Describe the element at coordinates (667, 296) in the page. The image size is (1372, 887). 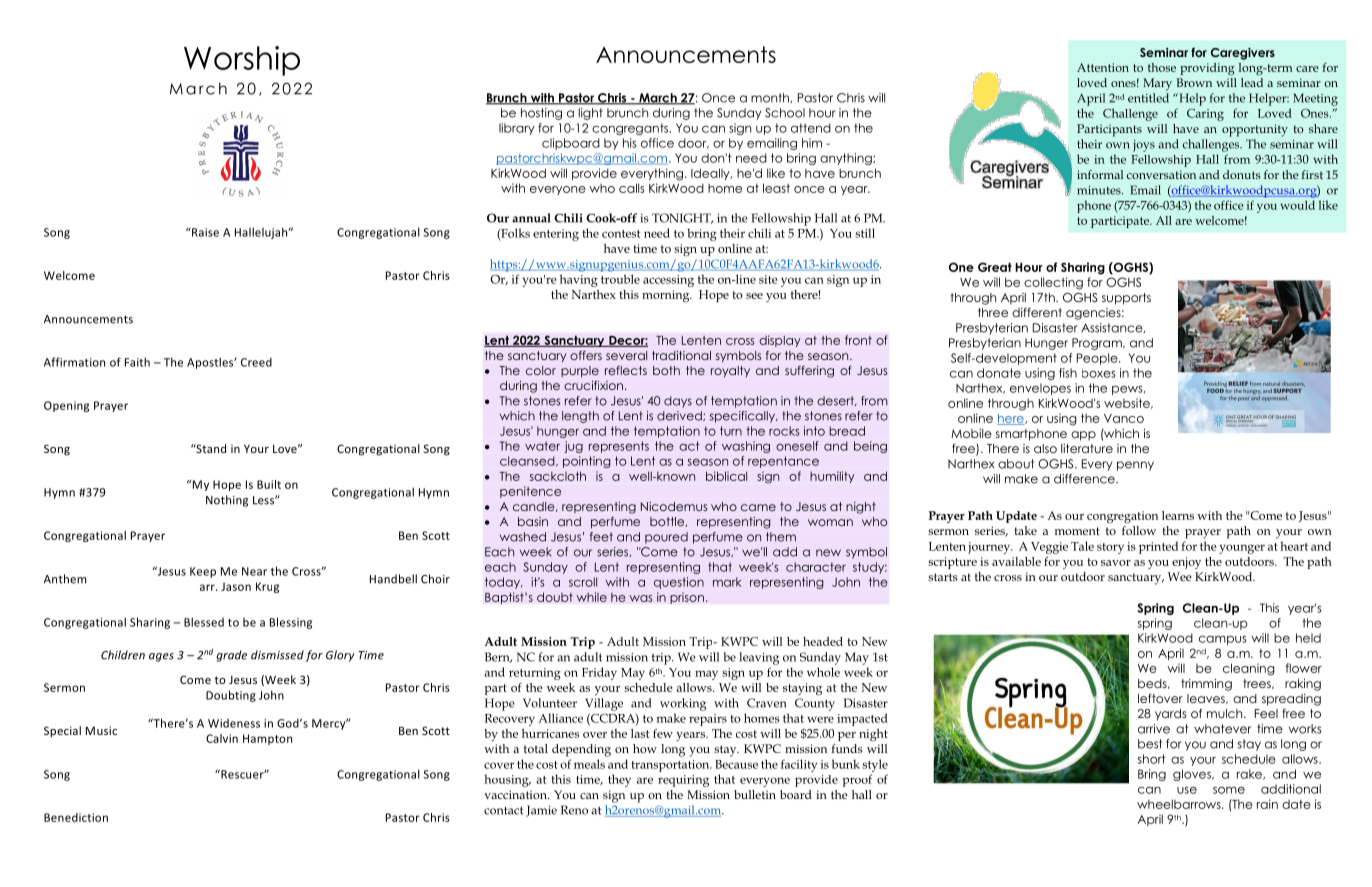
I see `morning` at that location.
